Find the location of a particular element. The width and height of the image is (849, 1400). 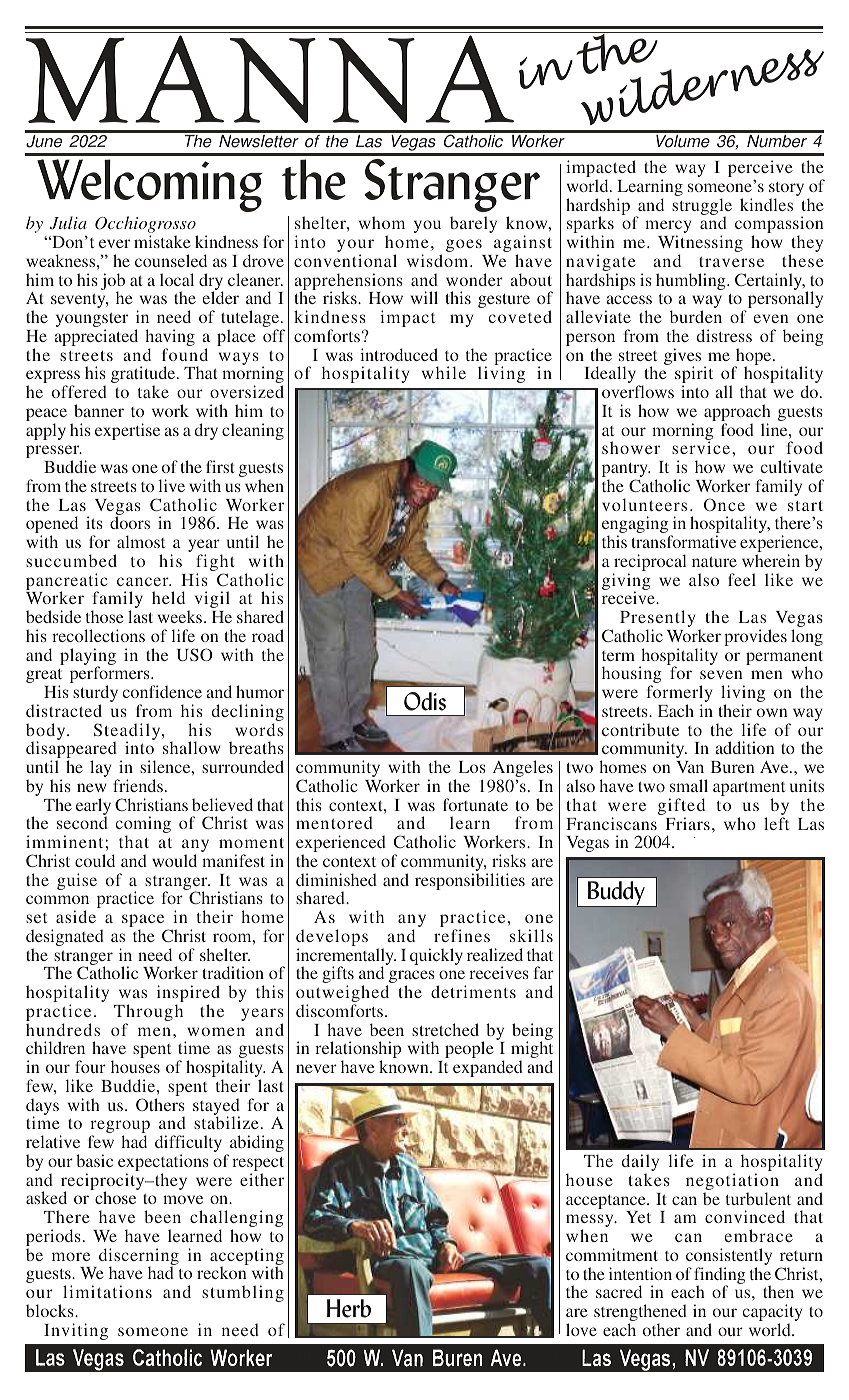

Buren is located at coordinates (733, 767).
